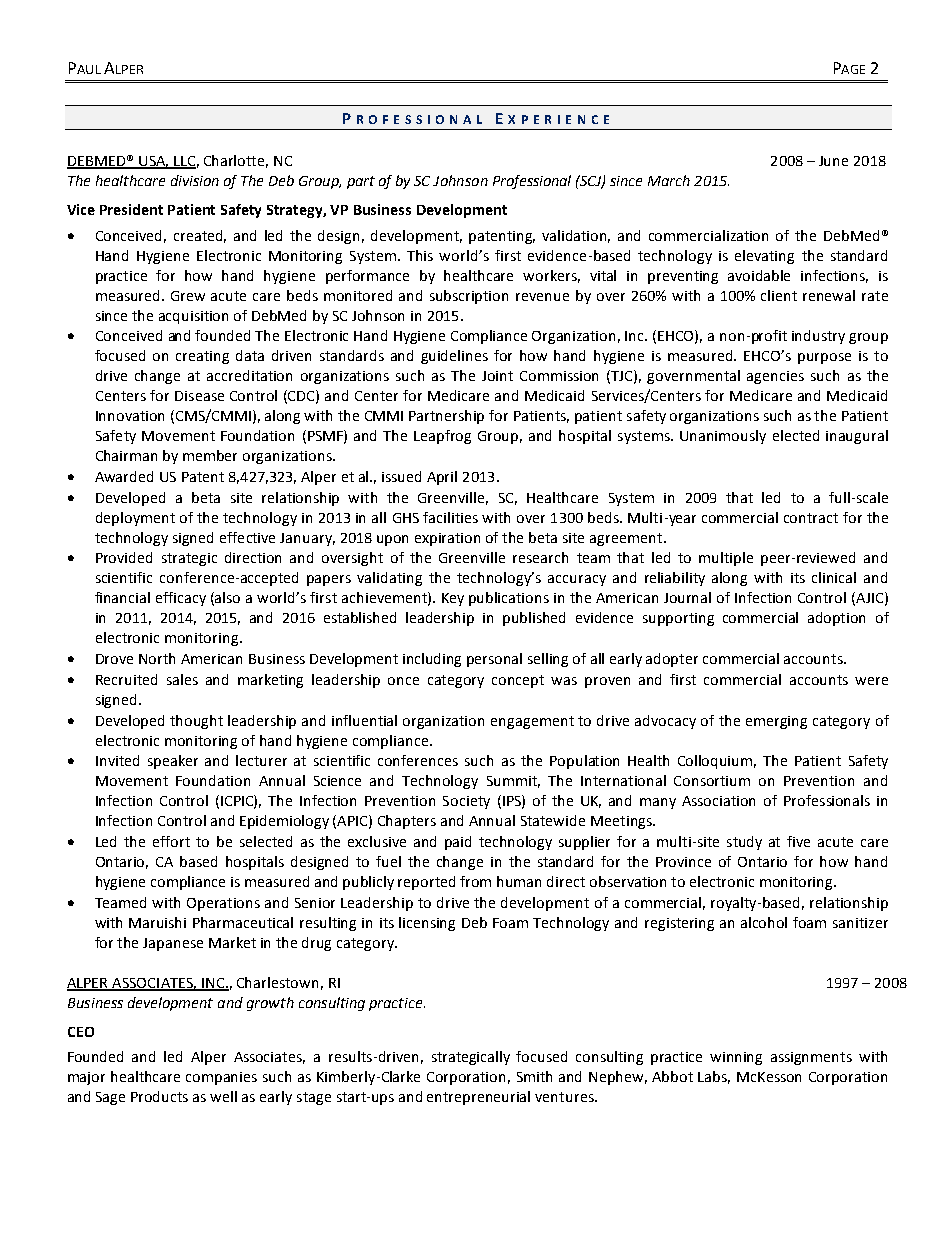  Describe the element at coordinates (833, 161) in the page. I see `June` at that location.
